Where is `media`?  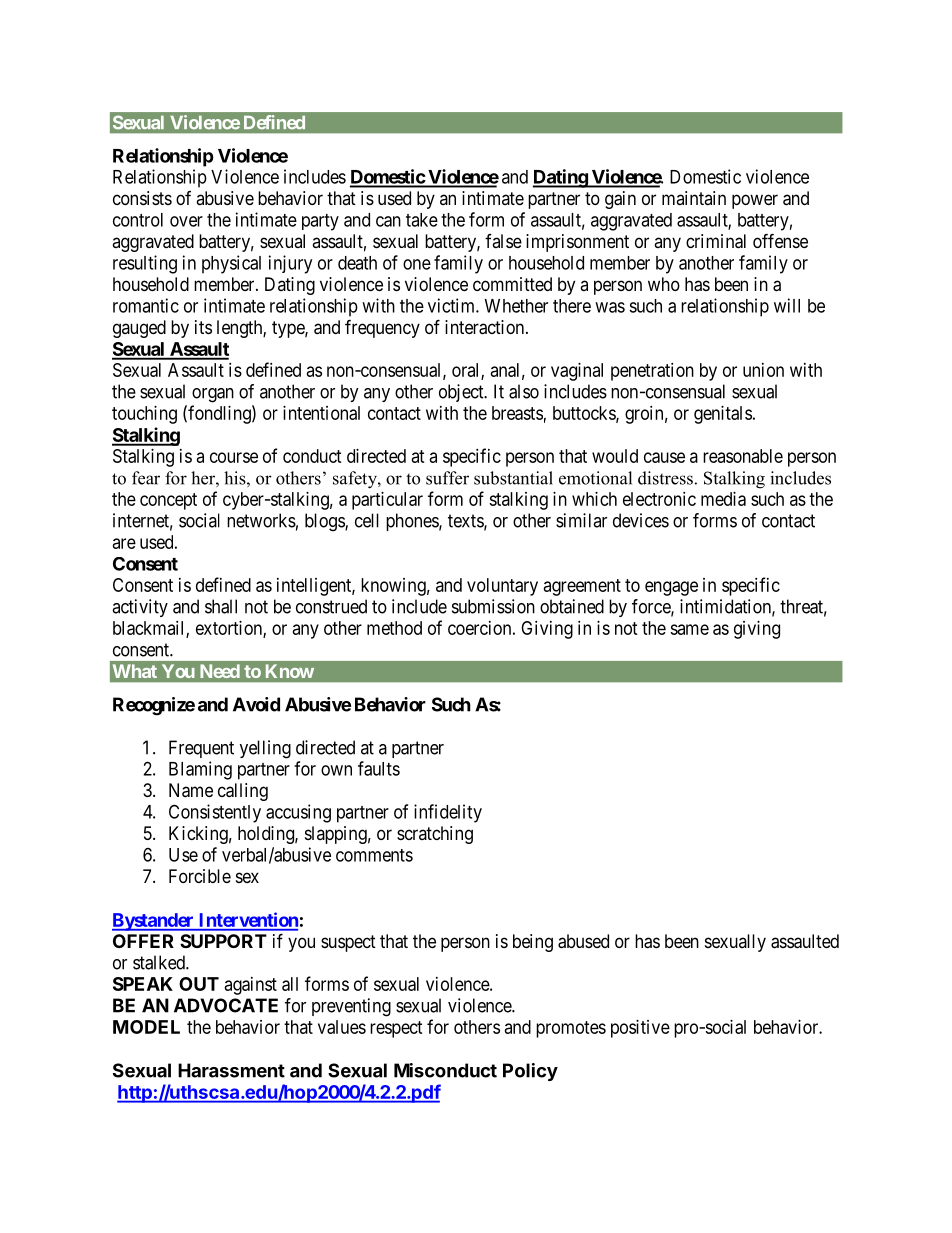 media is located at coordinates (723, 499).
